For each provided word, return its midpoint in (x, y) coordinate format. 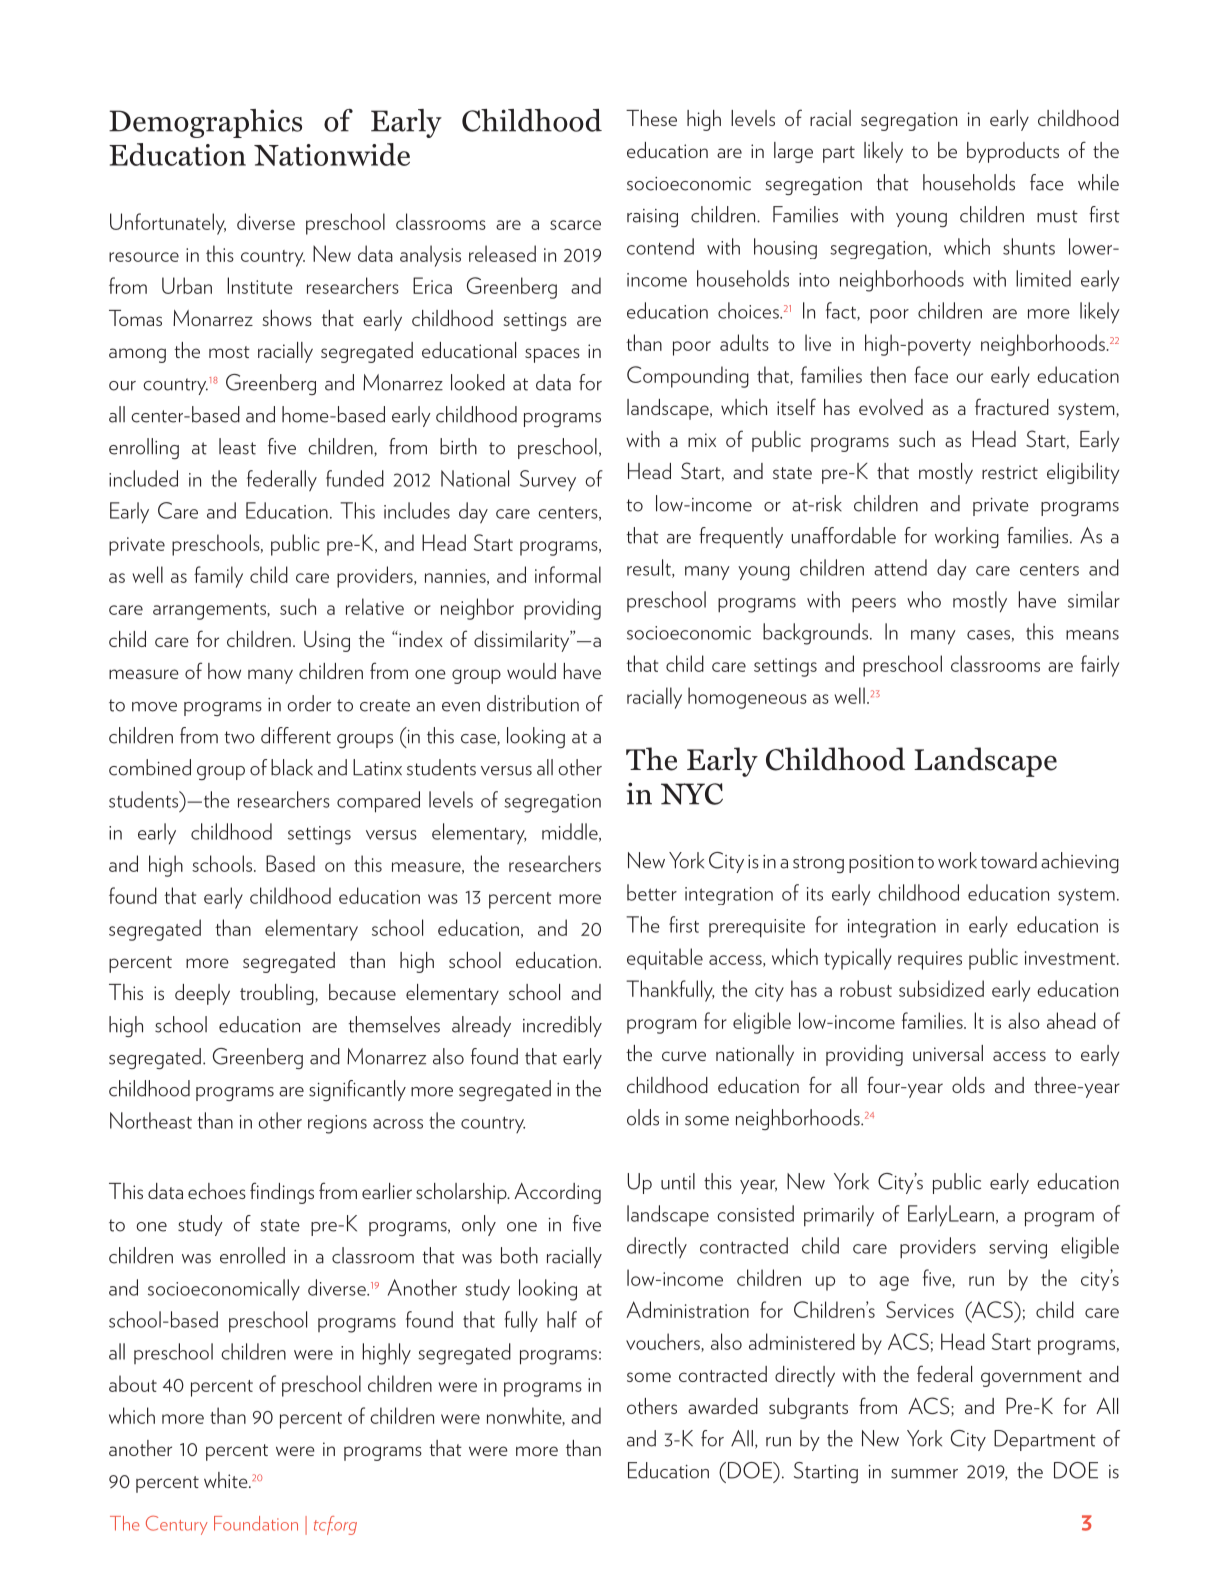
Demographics (205, 123)
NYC (692, 794)
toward (1009, 860)
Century (177, 1525)
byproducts (1013, 152)
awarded (723, 1406)
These (651, 118)
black (292, 767)
